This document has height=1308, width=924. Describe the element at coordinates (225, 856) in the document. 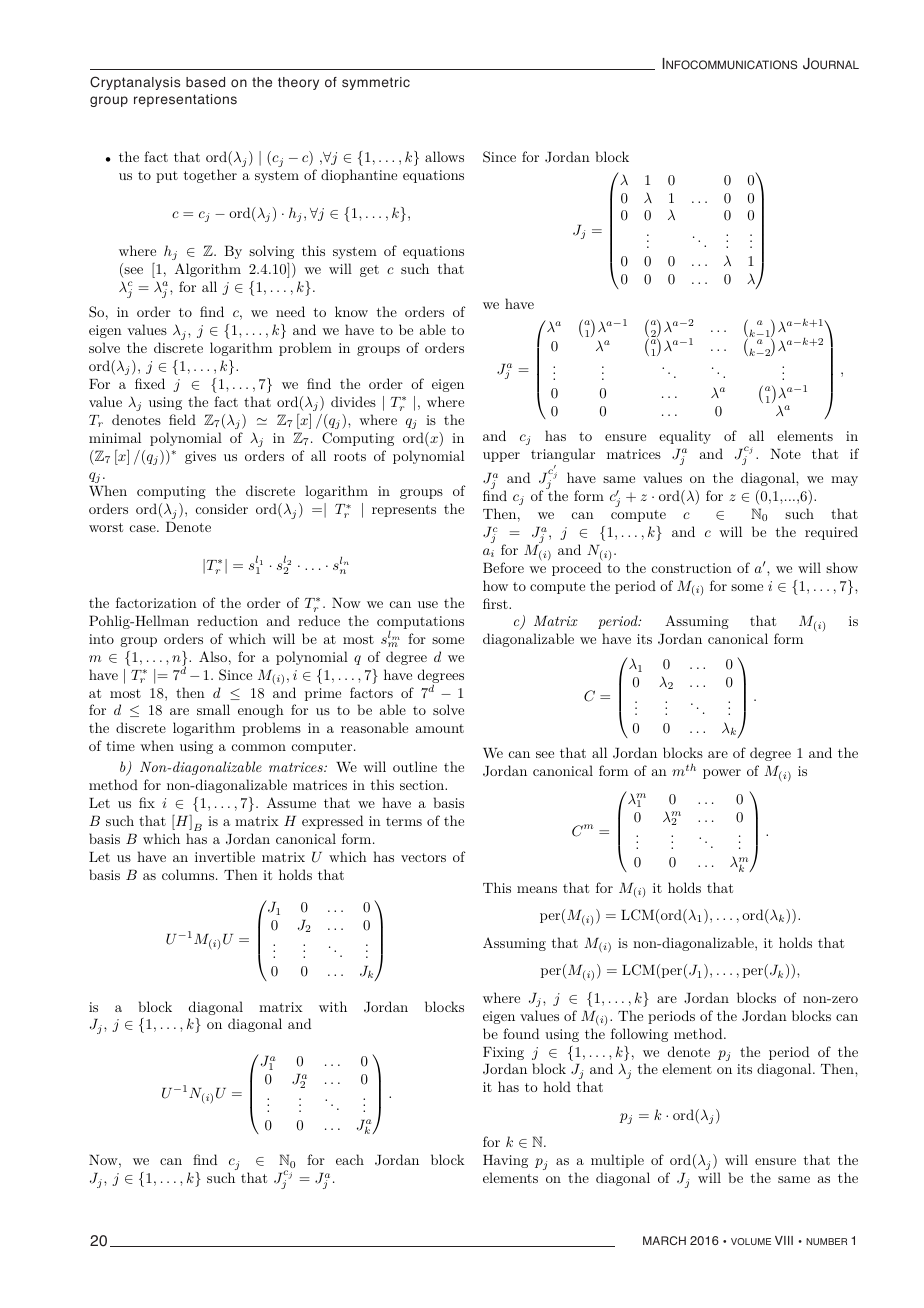

I see `invertible` at that location.
